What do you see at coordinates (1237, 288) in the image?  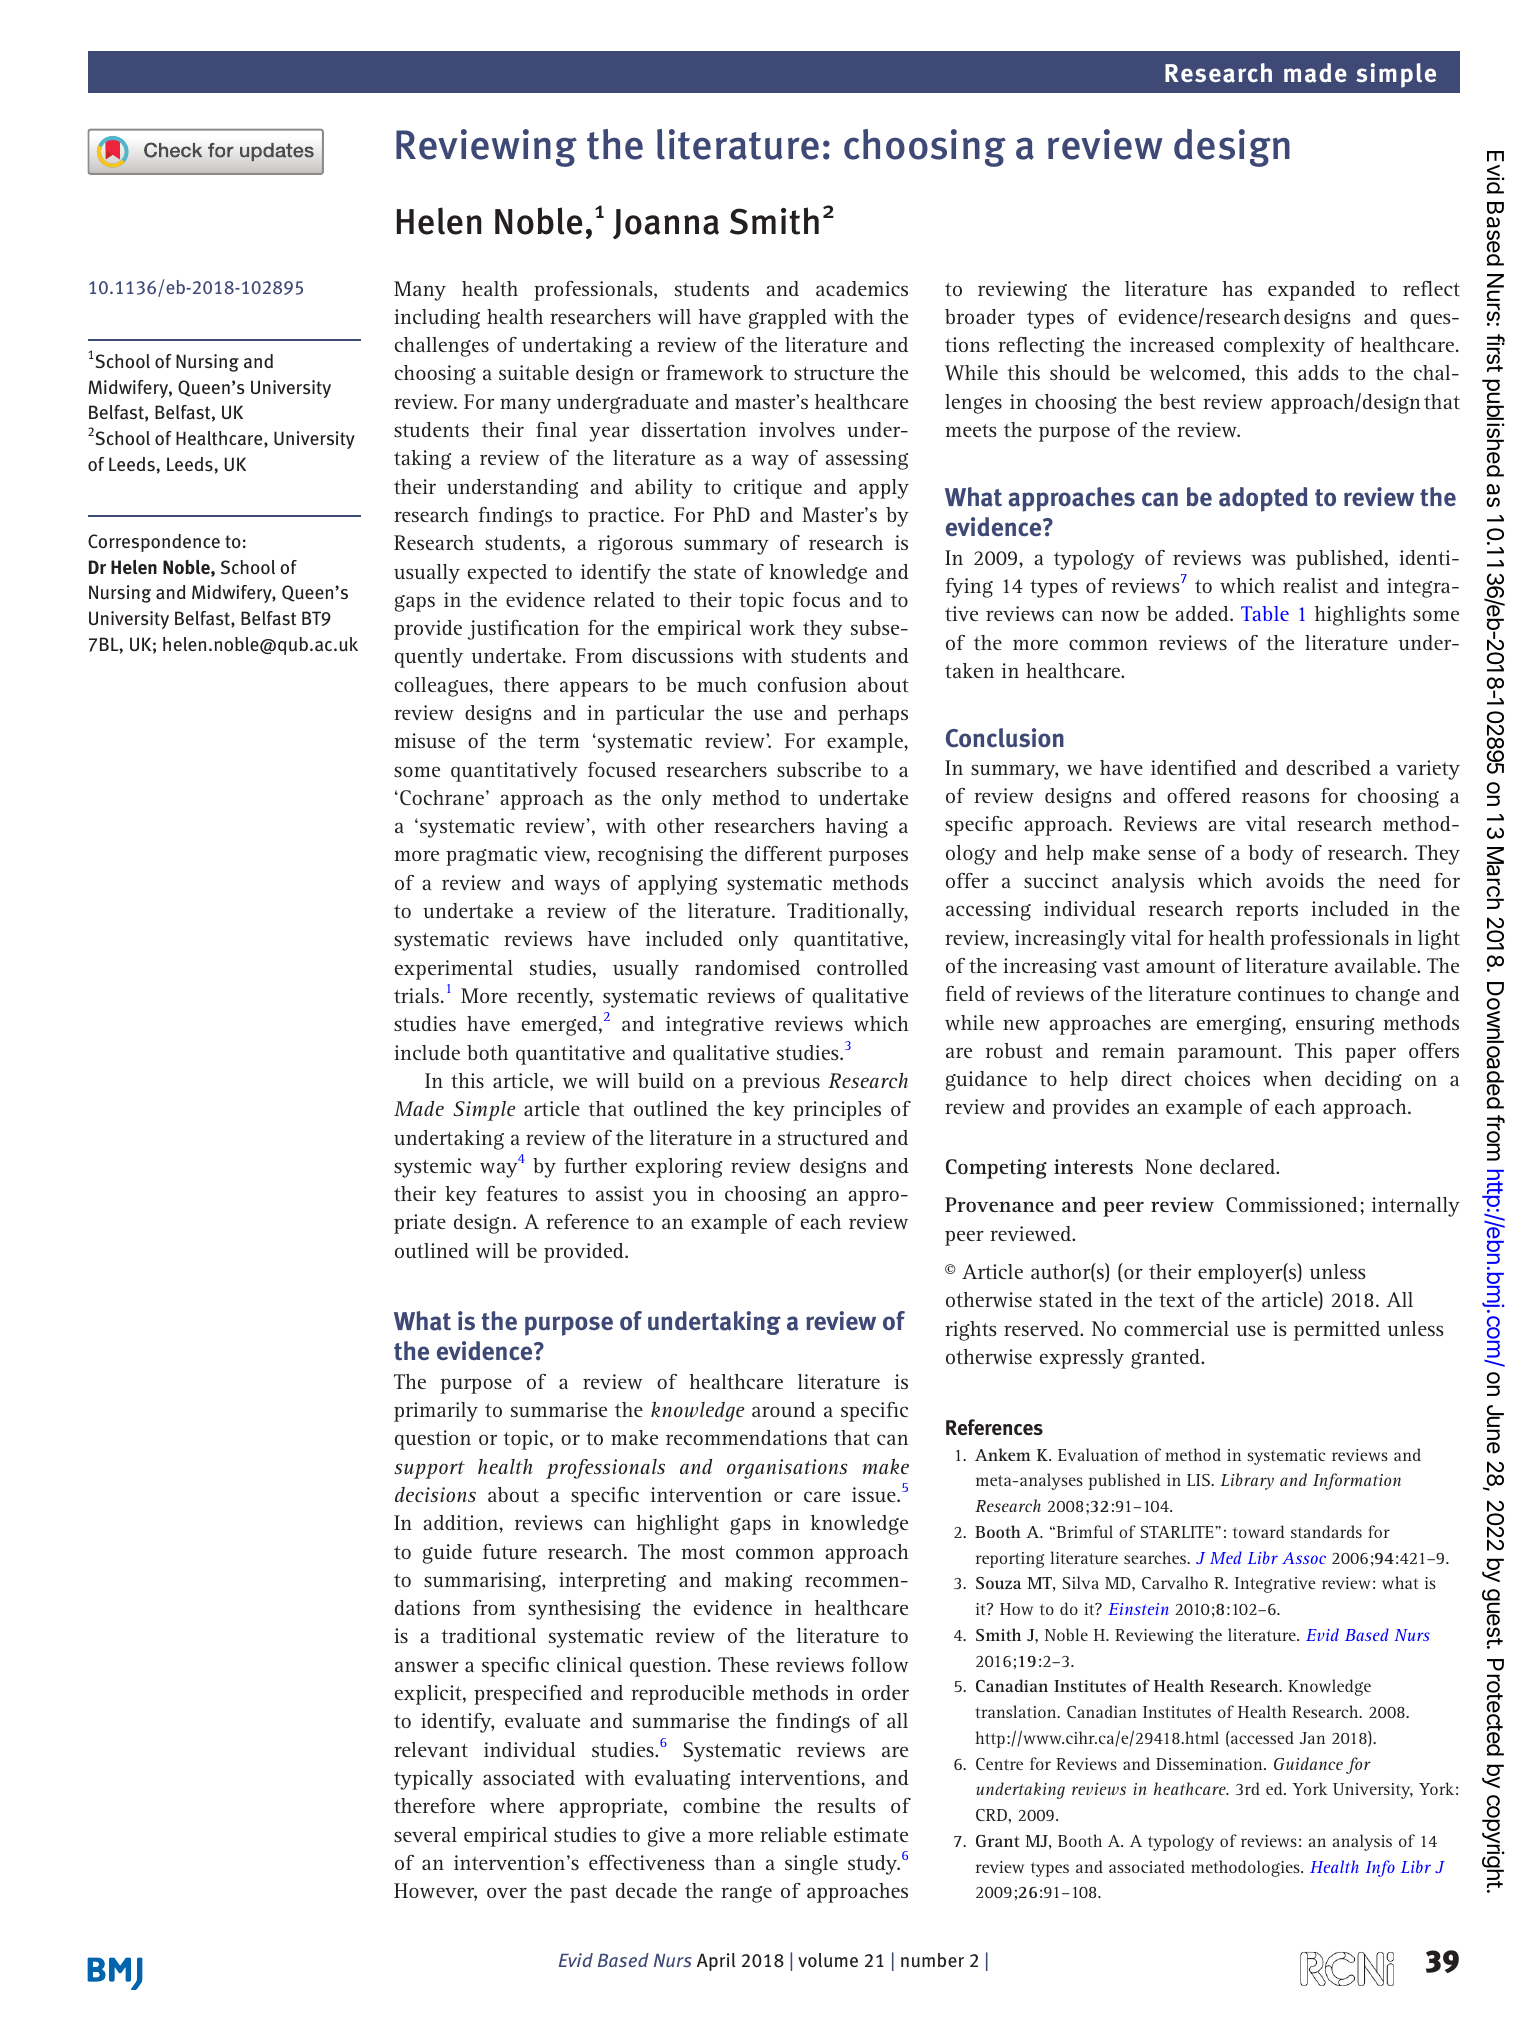 I see `has` at bounding box center [1237, 288].
